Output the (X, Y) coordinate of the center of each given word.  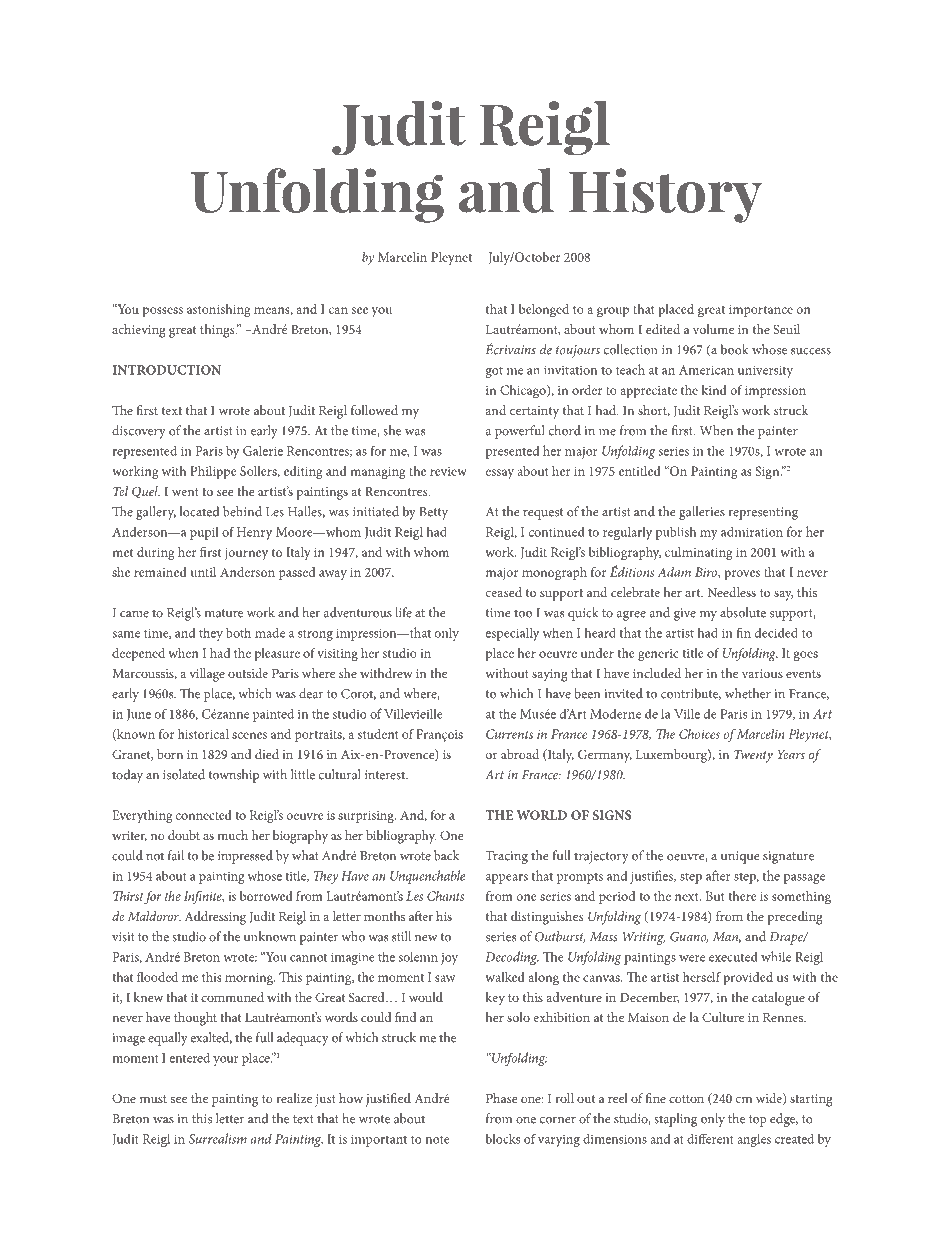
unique (740, 857)
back (446, 855)
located (199, 511)
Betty (433, 513)
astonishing (219, 311)
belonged (544, 311)
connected (204, 815)
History (665, 195)
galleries (702, 513)
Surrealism (218, 1138)
